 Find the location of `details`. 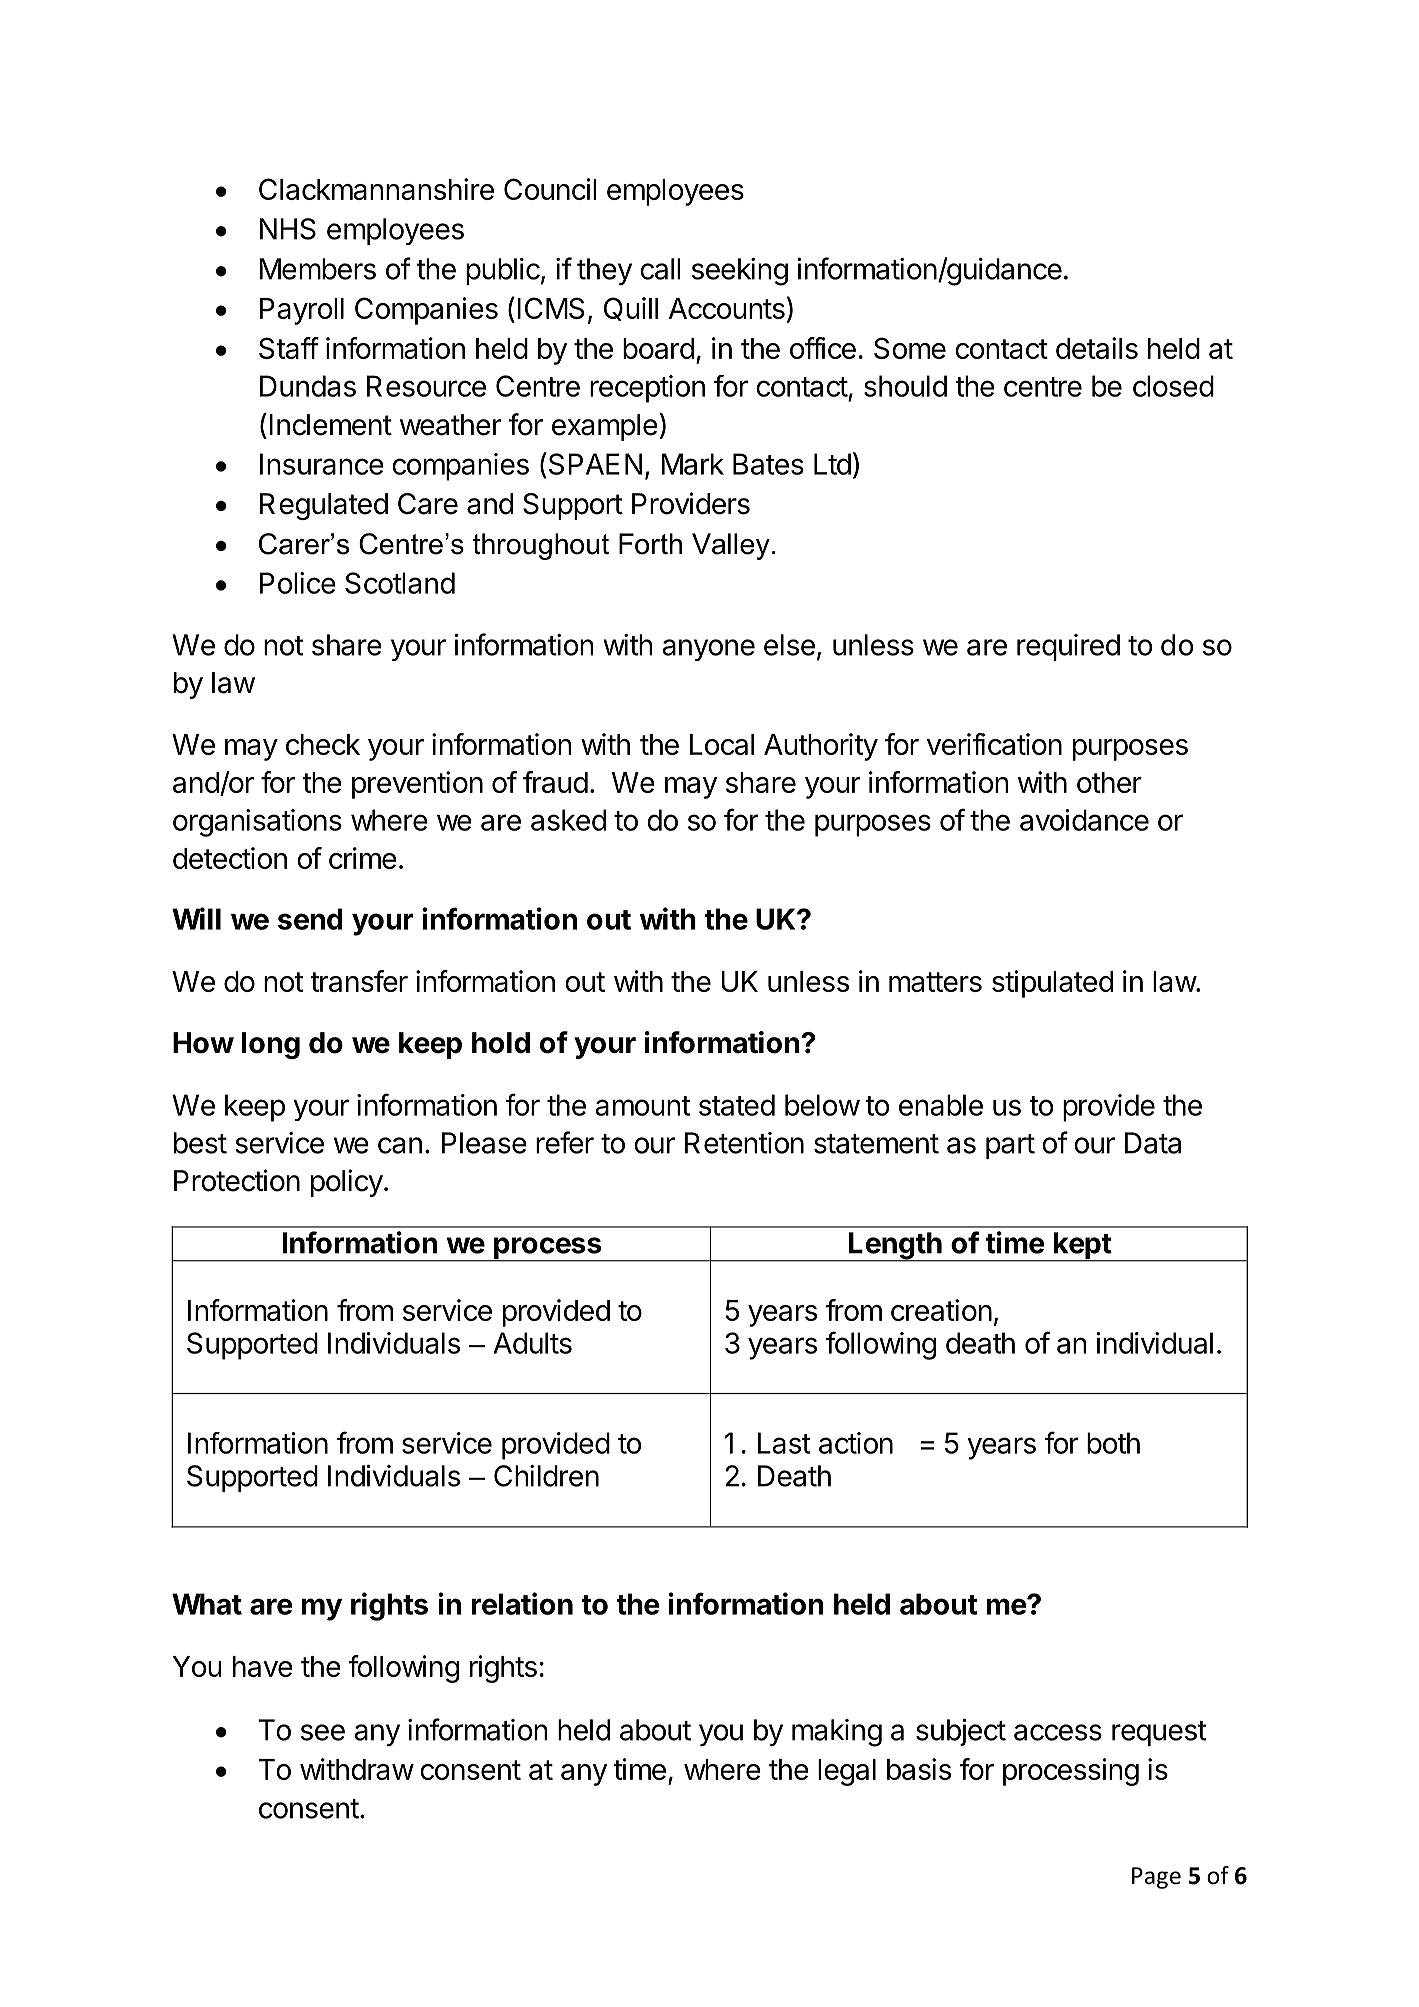

details is located at coordinates (1097, 348).
